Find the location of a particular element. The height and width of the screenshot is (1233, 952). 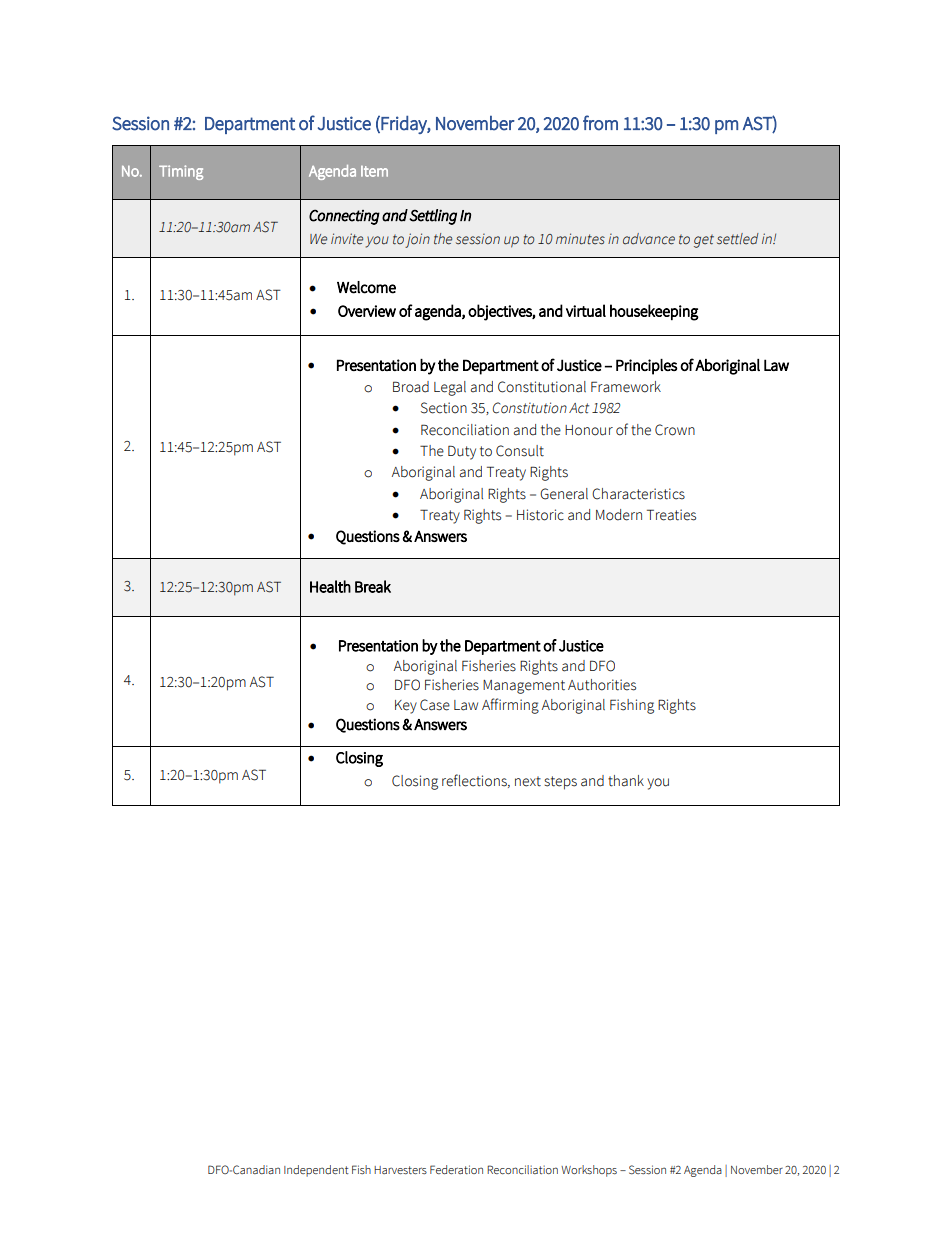

Case is located at coordinates (435, 705).
